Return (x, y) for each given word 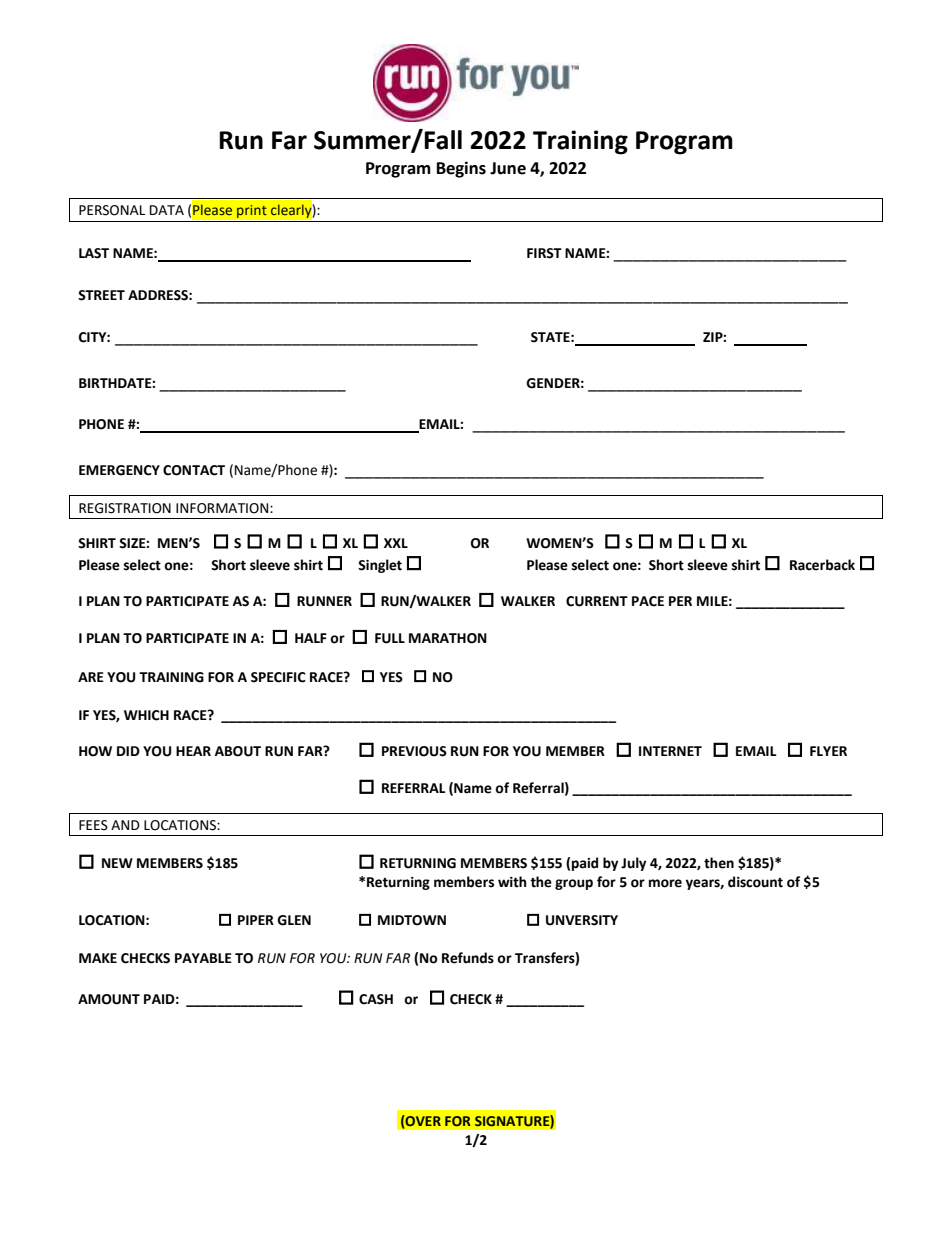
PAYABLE (203, 958)
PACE (648, 601)
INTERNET (670, 751)
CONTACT (194, 470)
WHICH (146, 715)
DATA (167, 210)
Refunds (468, 958)
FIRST (544, 253)
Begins (461, 169)
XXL (396, 543)
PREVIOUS (414, 751)
